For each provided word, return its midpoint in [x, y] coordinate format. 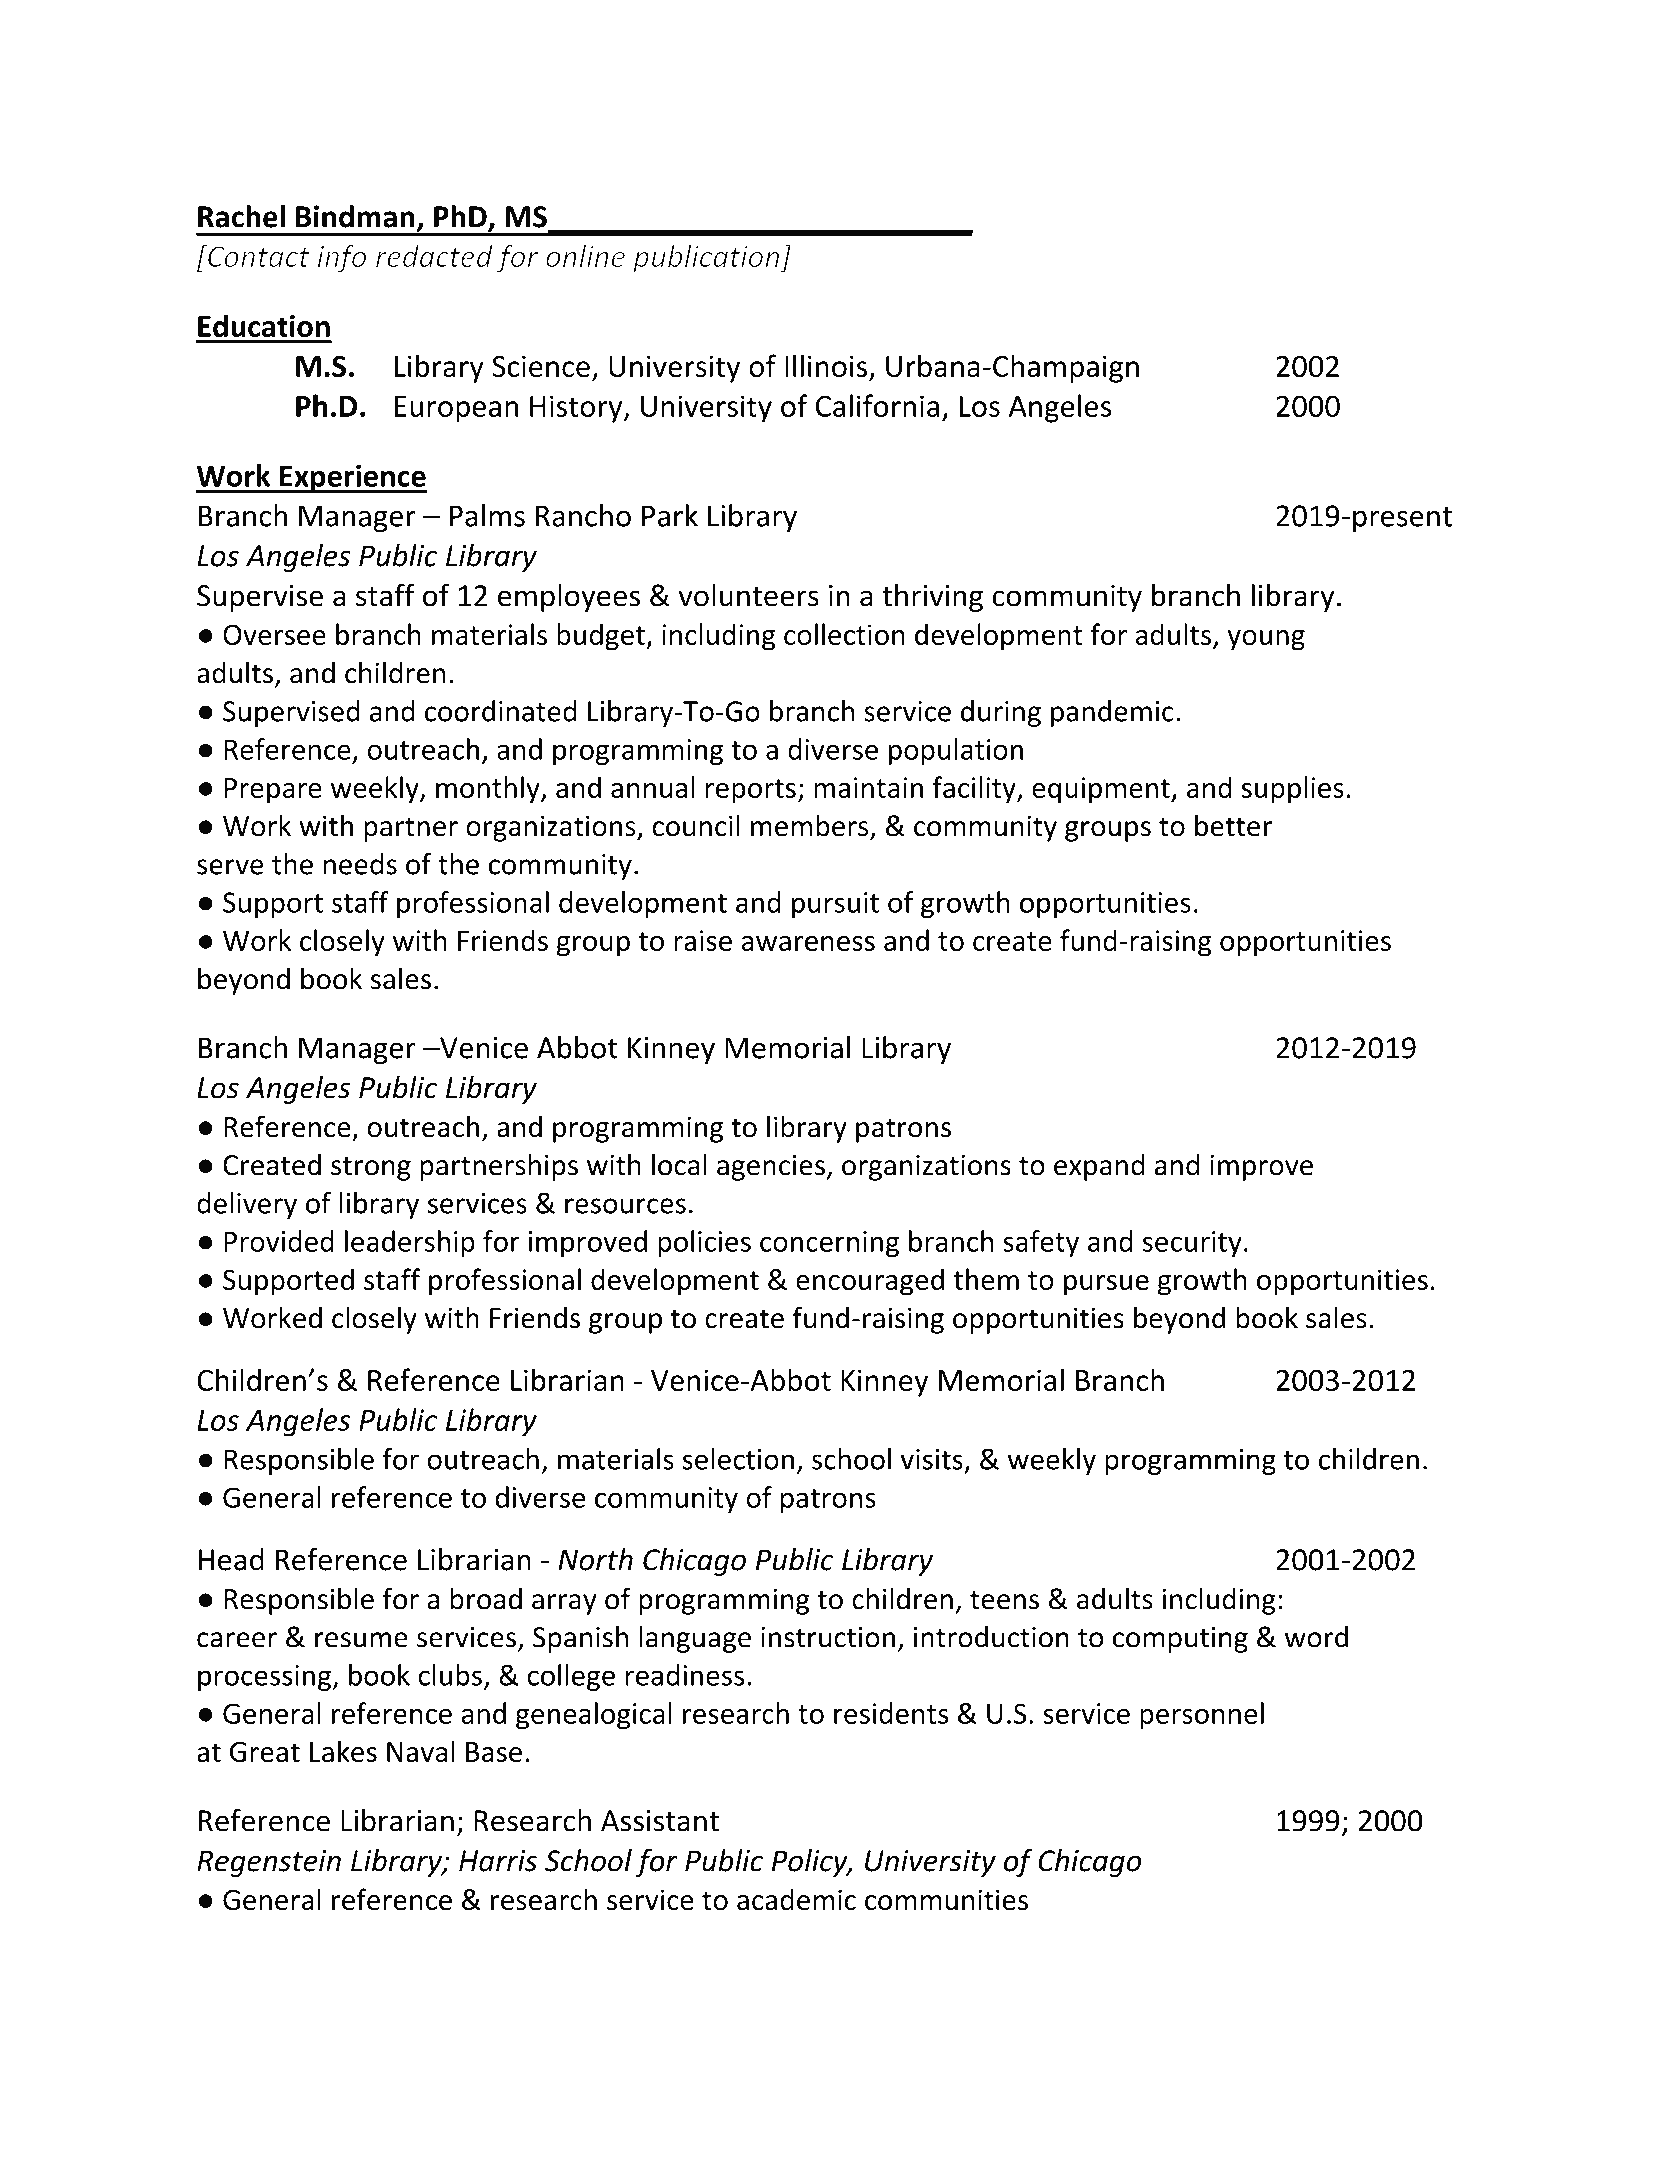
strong [371, 1168]
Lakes [343, 1751]
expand [1099, 1167]
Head [231, 1559]
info [341, 259]
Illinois [826, 365]
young [1266, 640]
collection [844, 634]
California [877, 405]
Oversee [274, 634]
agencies [771, 1167]
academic [796, 1899]
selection [738, 1459]
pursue [1106, 1285]
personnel [1202, 1716]
